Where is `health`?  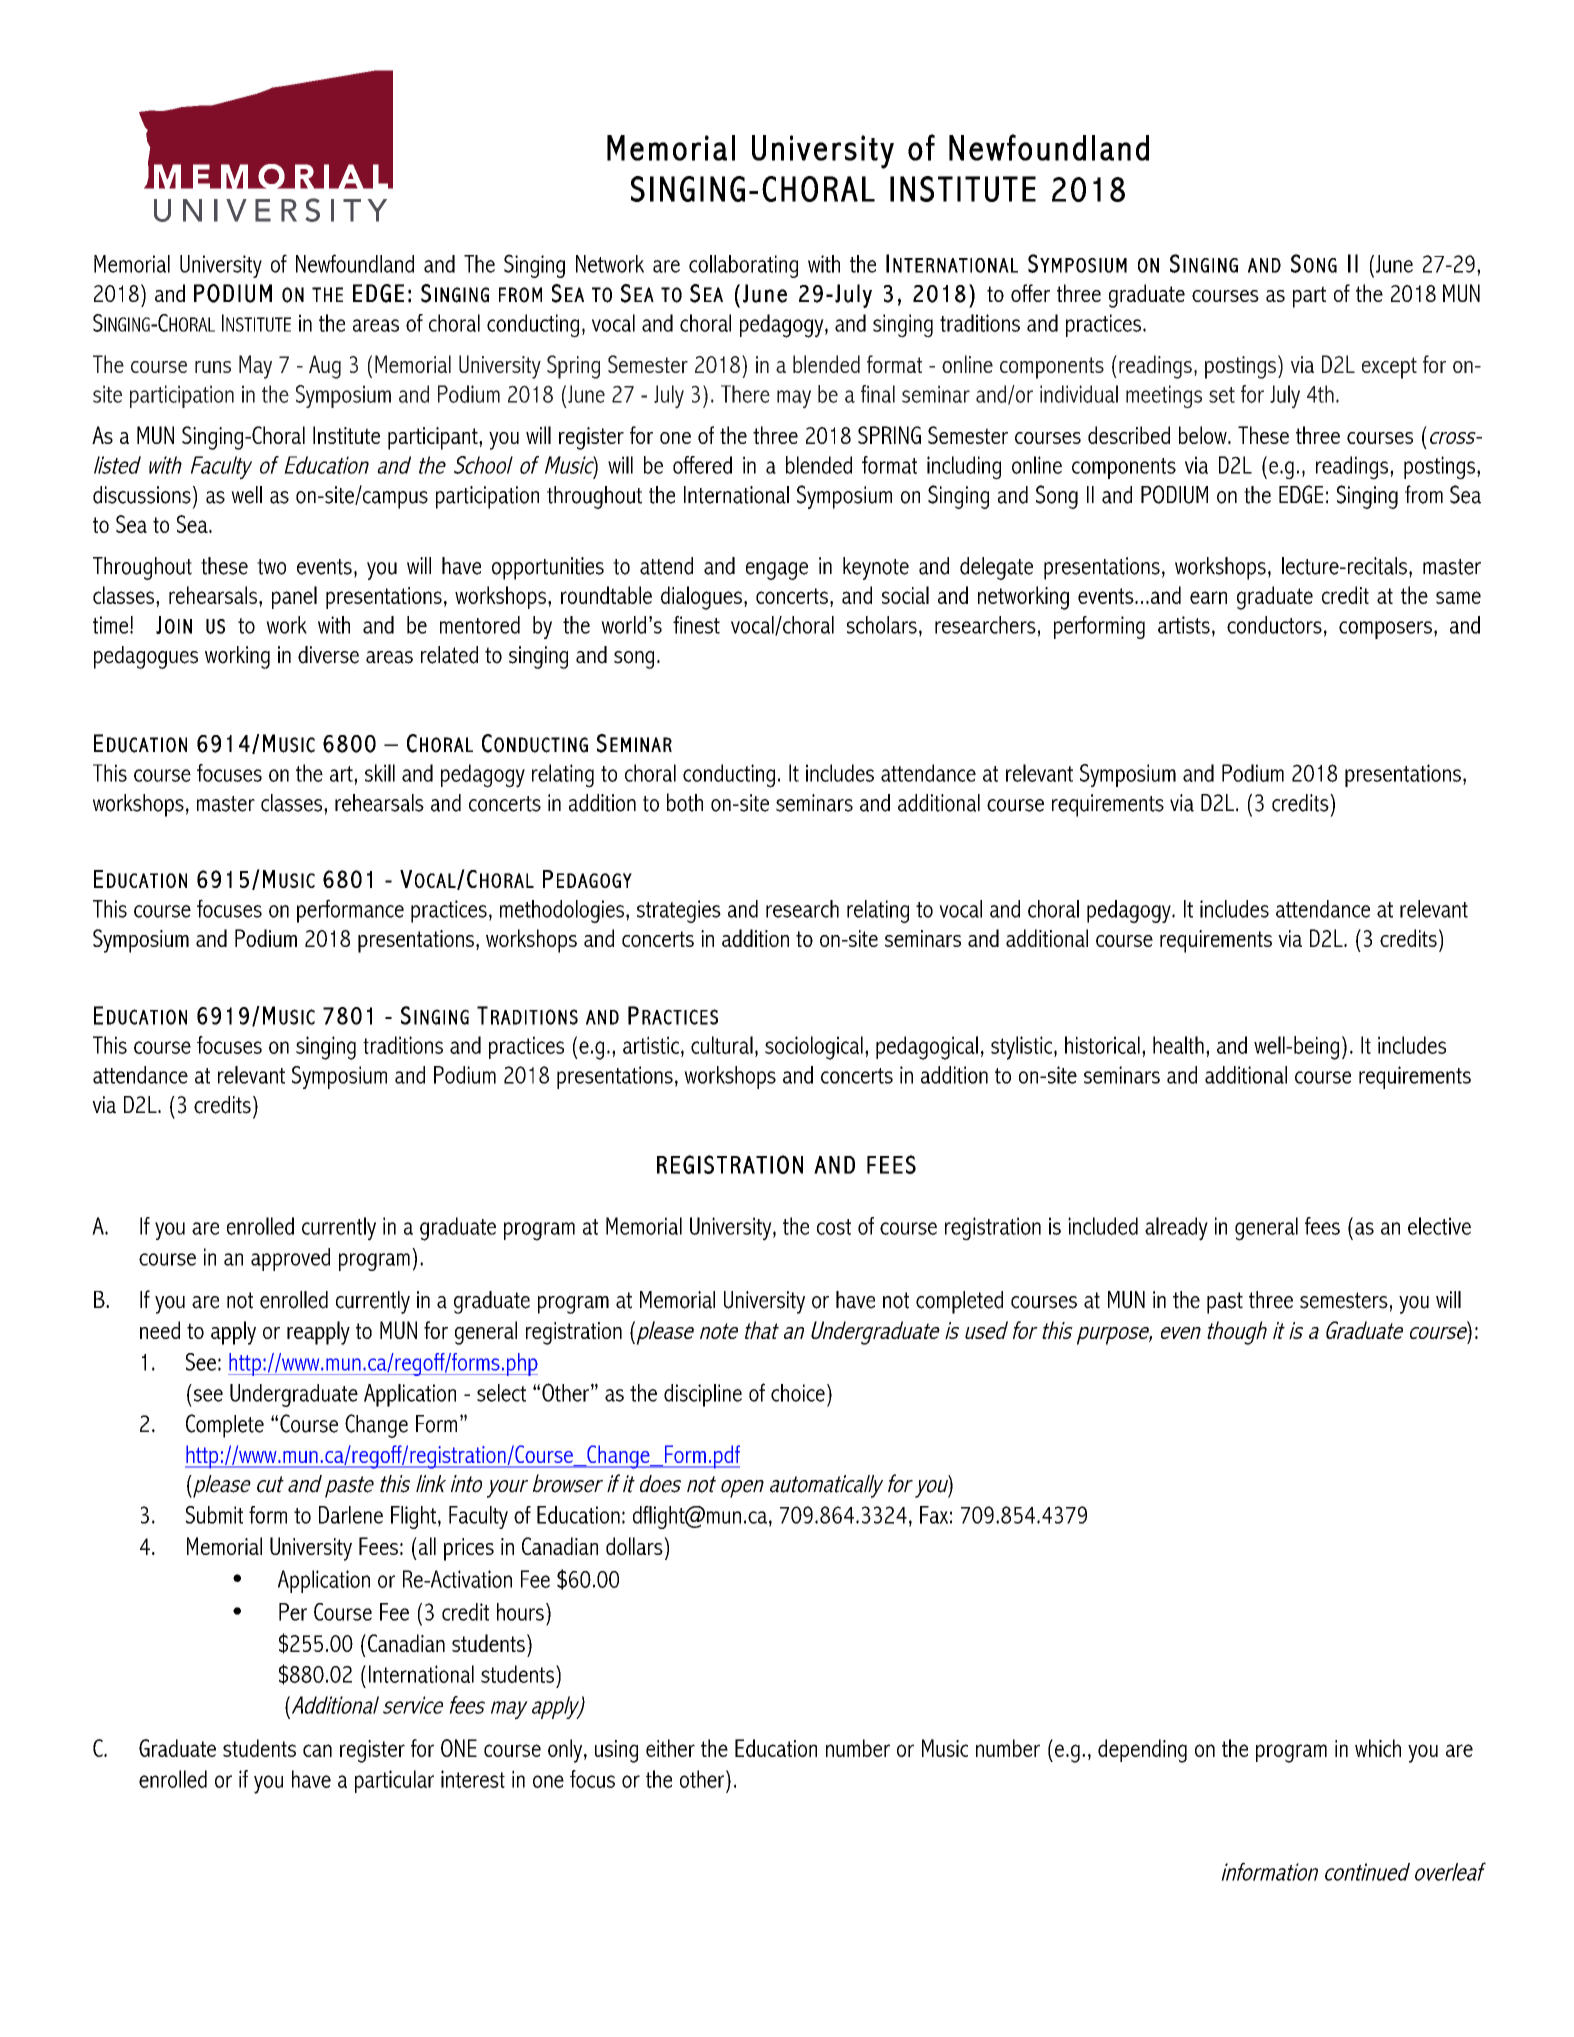
health is located at coordinates (1178, 1045).
